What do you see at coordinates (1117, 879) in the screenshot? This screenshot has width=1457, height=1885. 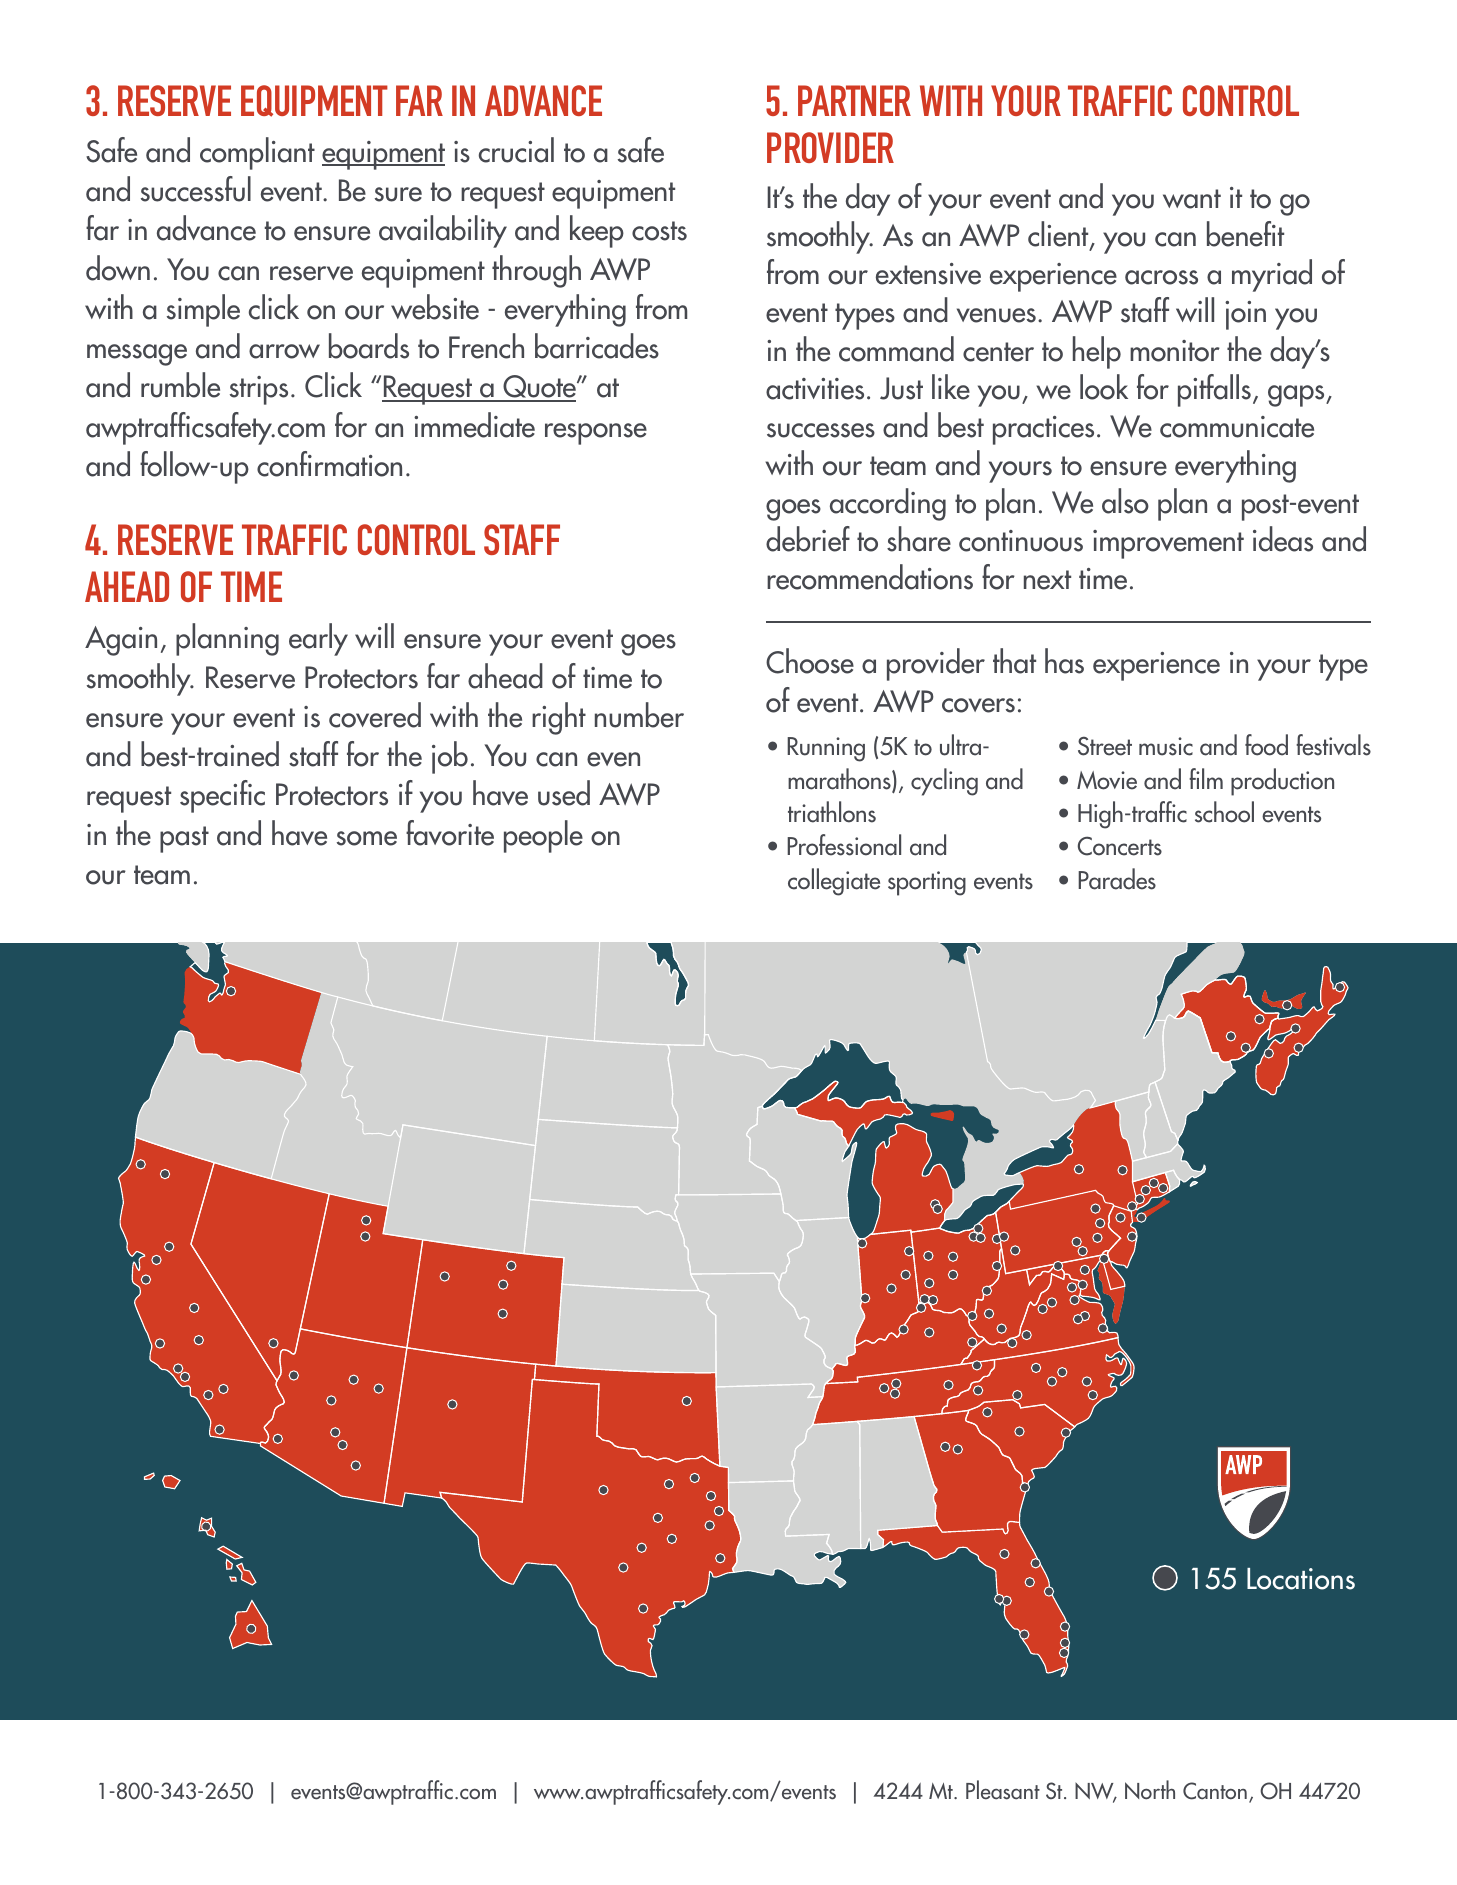 I see `Parades` at bounding box center [1117, 879].
